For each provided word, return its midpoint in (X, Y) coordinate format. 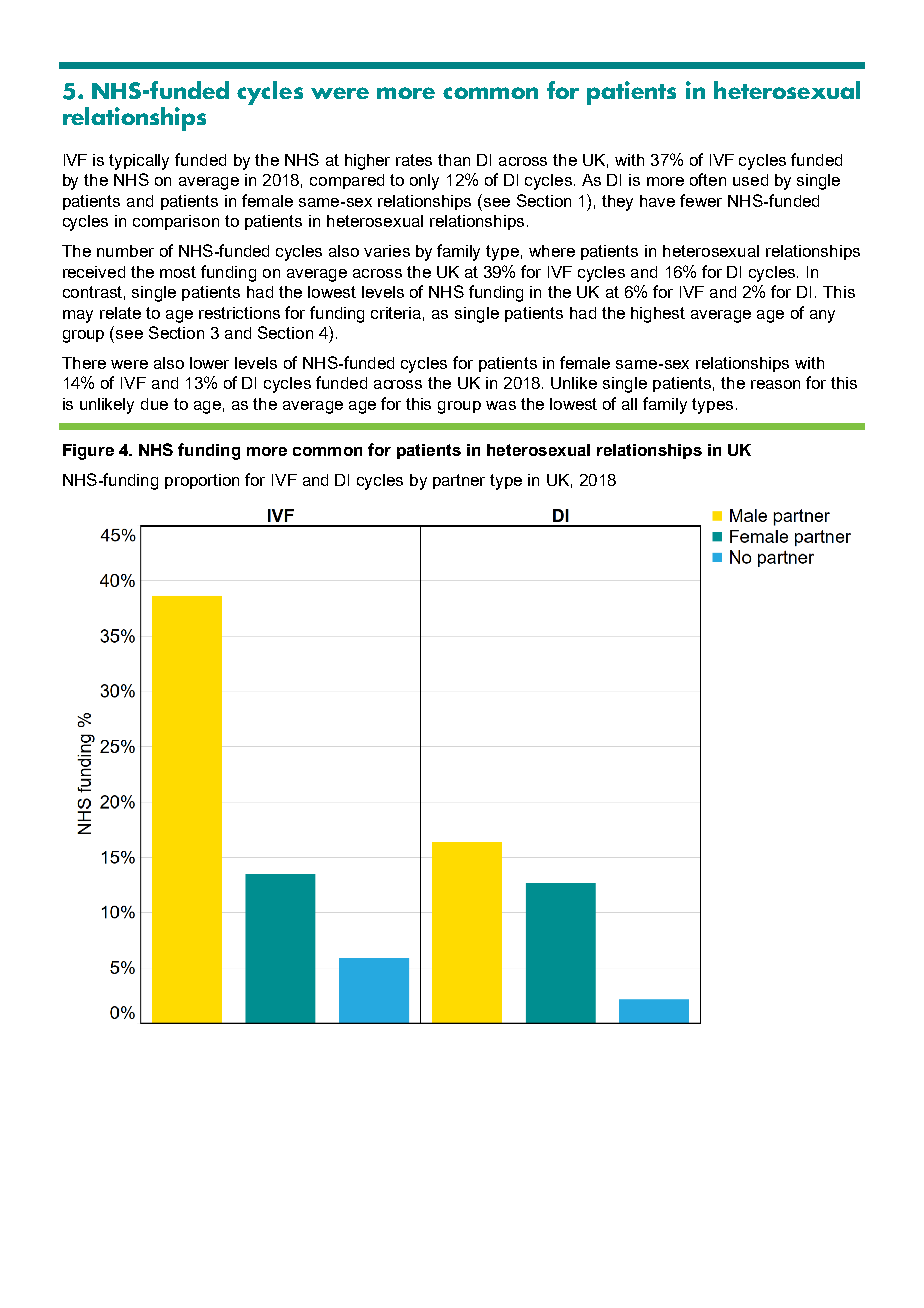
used (750, 180)
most (178, 272)
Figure (88, 452)
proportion (202, 481)
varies (387, 251)
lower (209, 363)
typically (139, 162)
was (501, 405)
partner (459, 481)
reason (775, 384)
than (454, 160)
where (552, 251)
